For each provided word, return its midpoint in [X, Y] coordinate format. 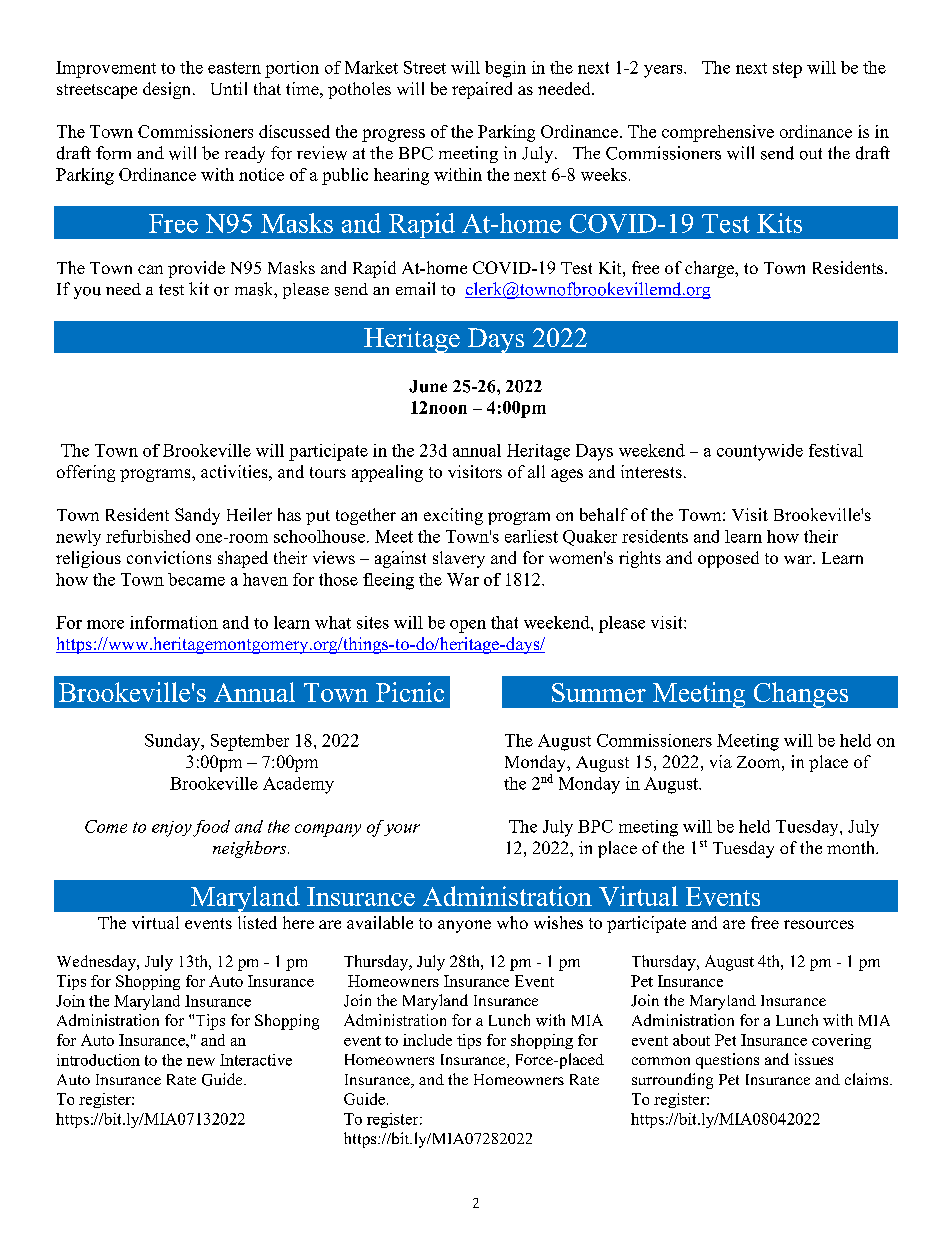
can [150, 269]
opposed [728, 559]
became [196, 579]
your [402, 830]
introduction [98, 1060]
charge [710, 269]
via [721, 761]
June [428, 386]
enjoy [172, 829]
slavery [459, 559]
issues [814, 1059]
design [168, 90]
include [427, 1040]
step [787, 70]
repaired [482, 90]
